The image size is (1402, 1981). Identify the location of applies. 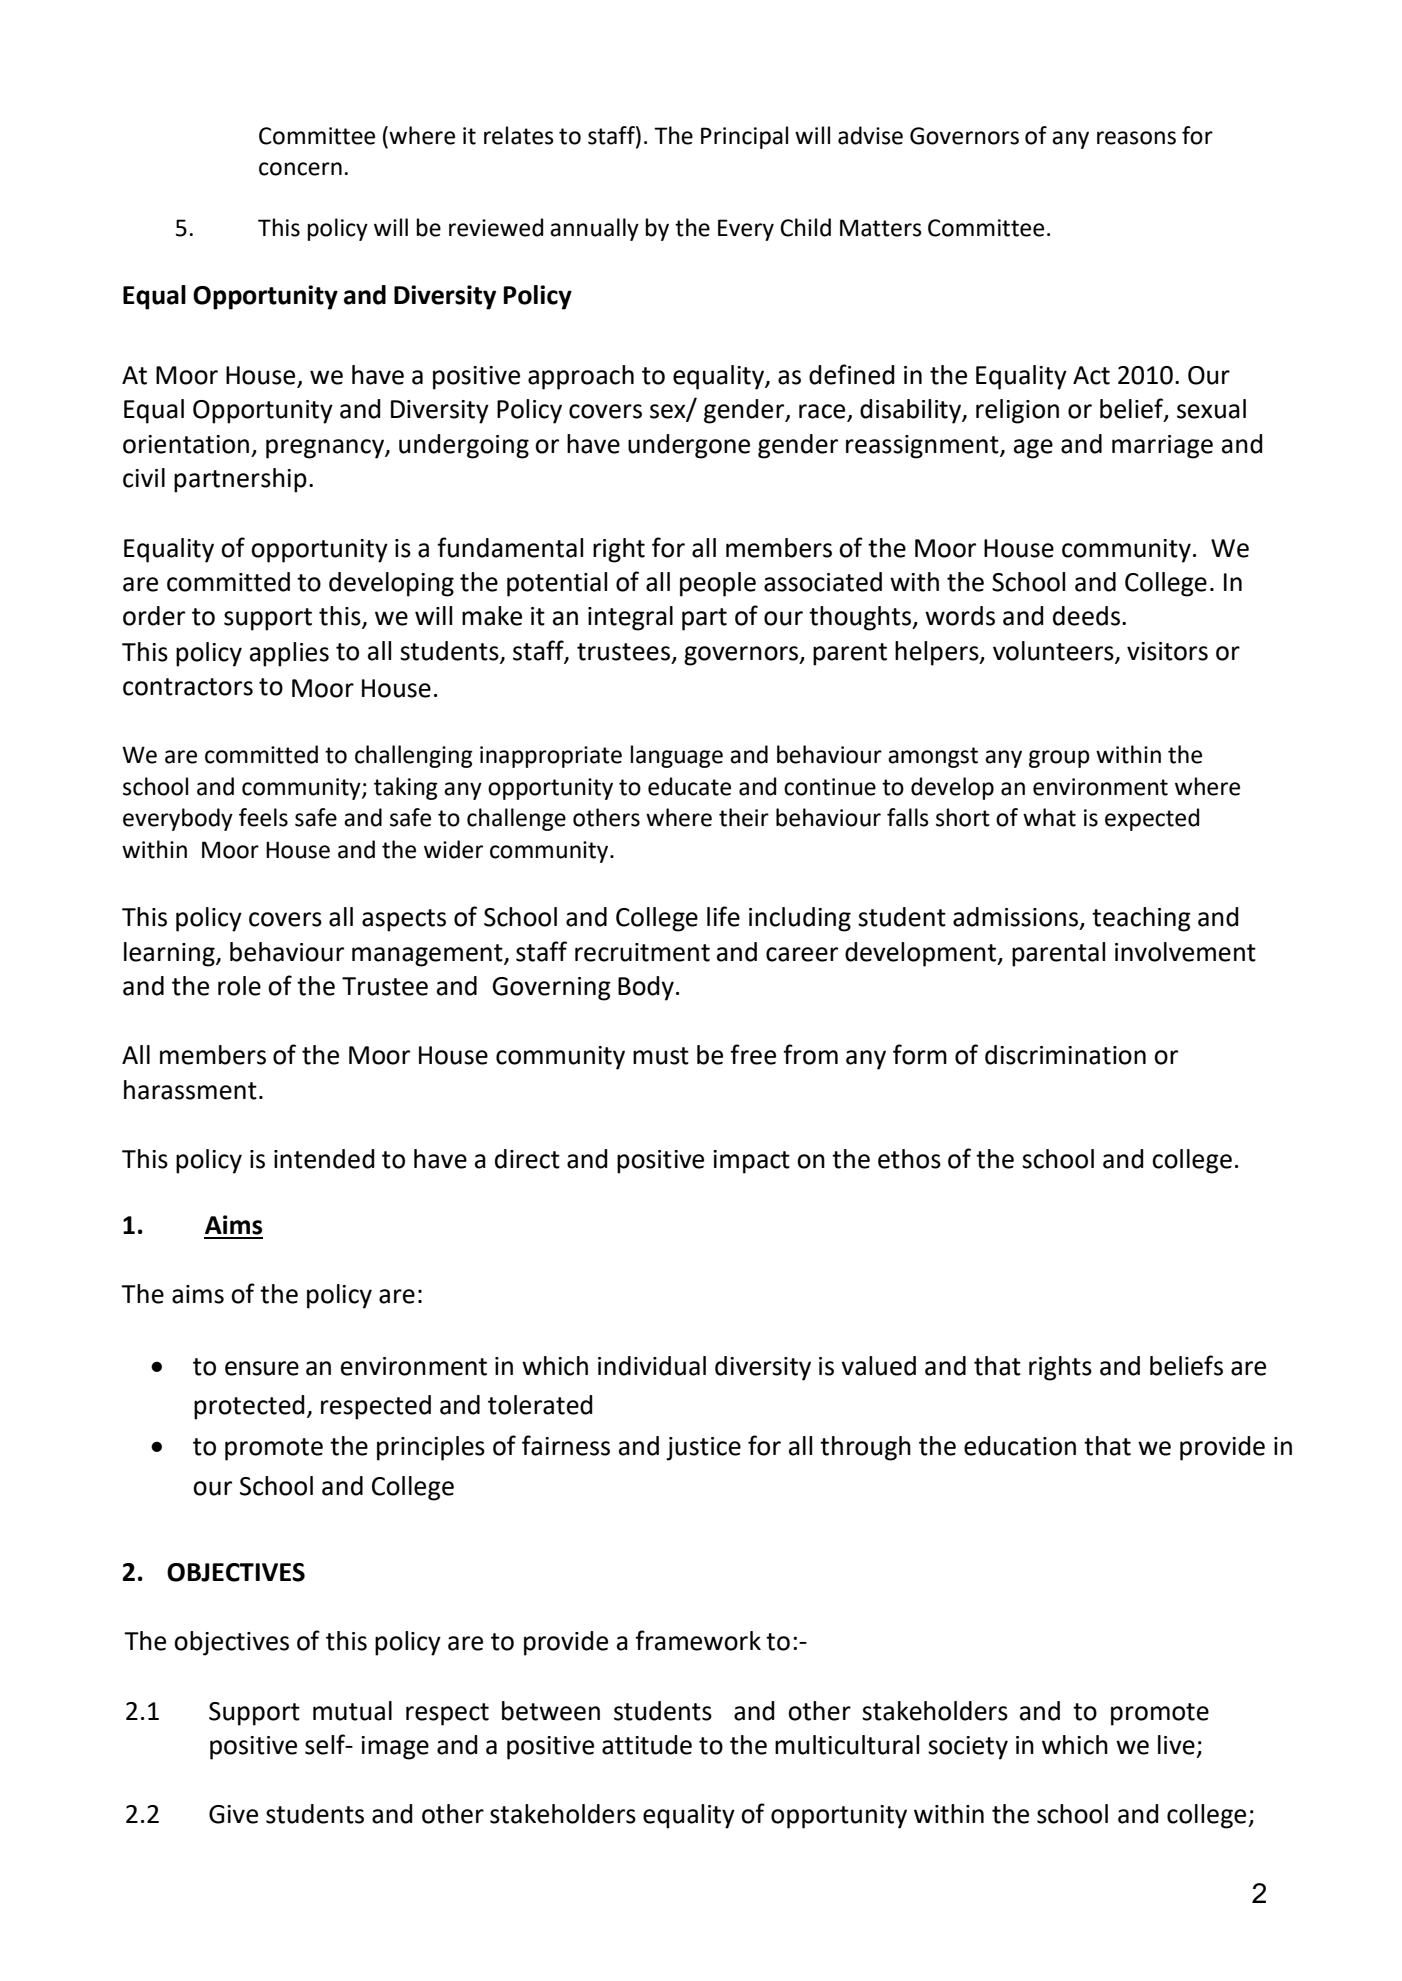
(289, 654).
